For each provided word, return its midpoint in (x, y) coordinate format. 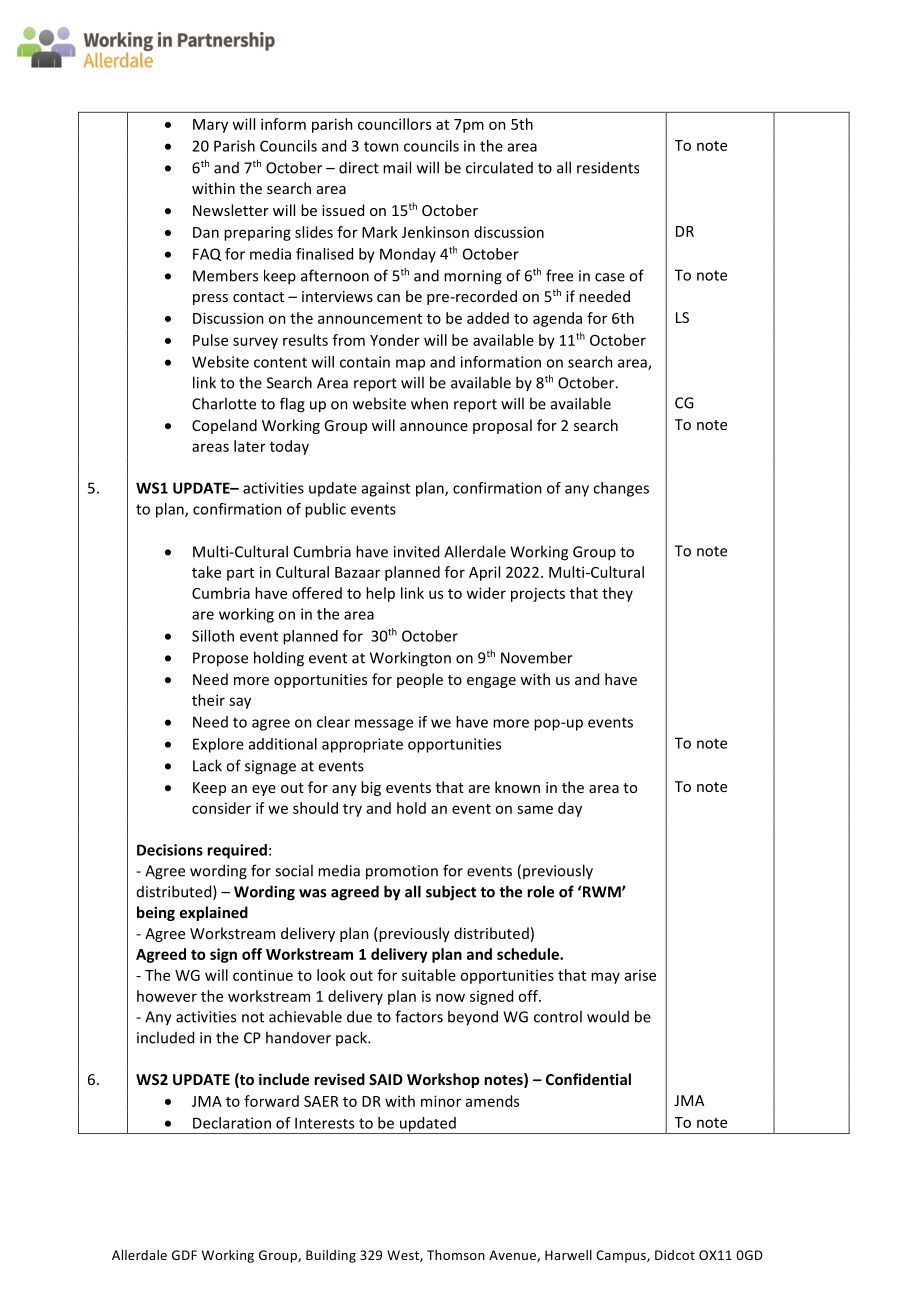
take (206, 572)
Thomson (456, 1255)
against (386, 489)
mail (397, 167)
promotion (402, 872)
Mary (210, 126)
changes (621, 489)
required (237, 851)
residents (608, 167)
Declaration (232, 1123)
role (540, 891)
